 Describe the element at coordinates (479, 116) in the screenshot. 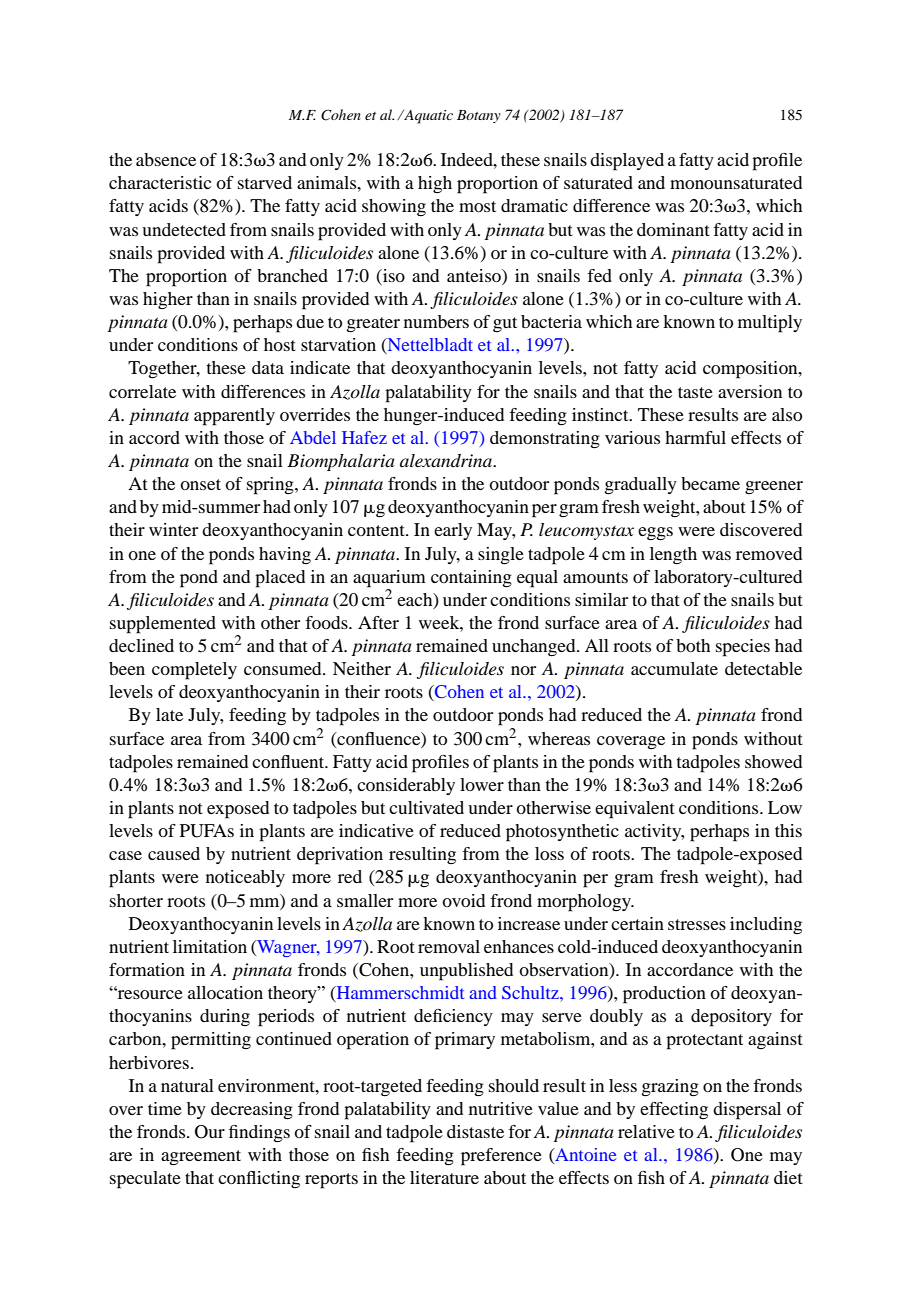

I see `Botany` at that location.
